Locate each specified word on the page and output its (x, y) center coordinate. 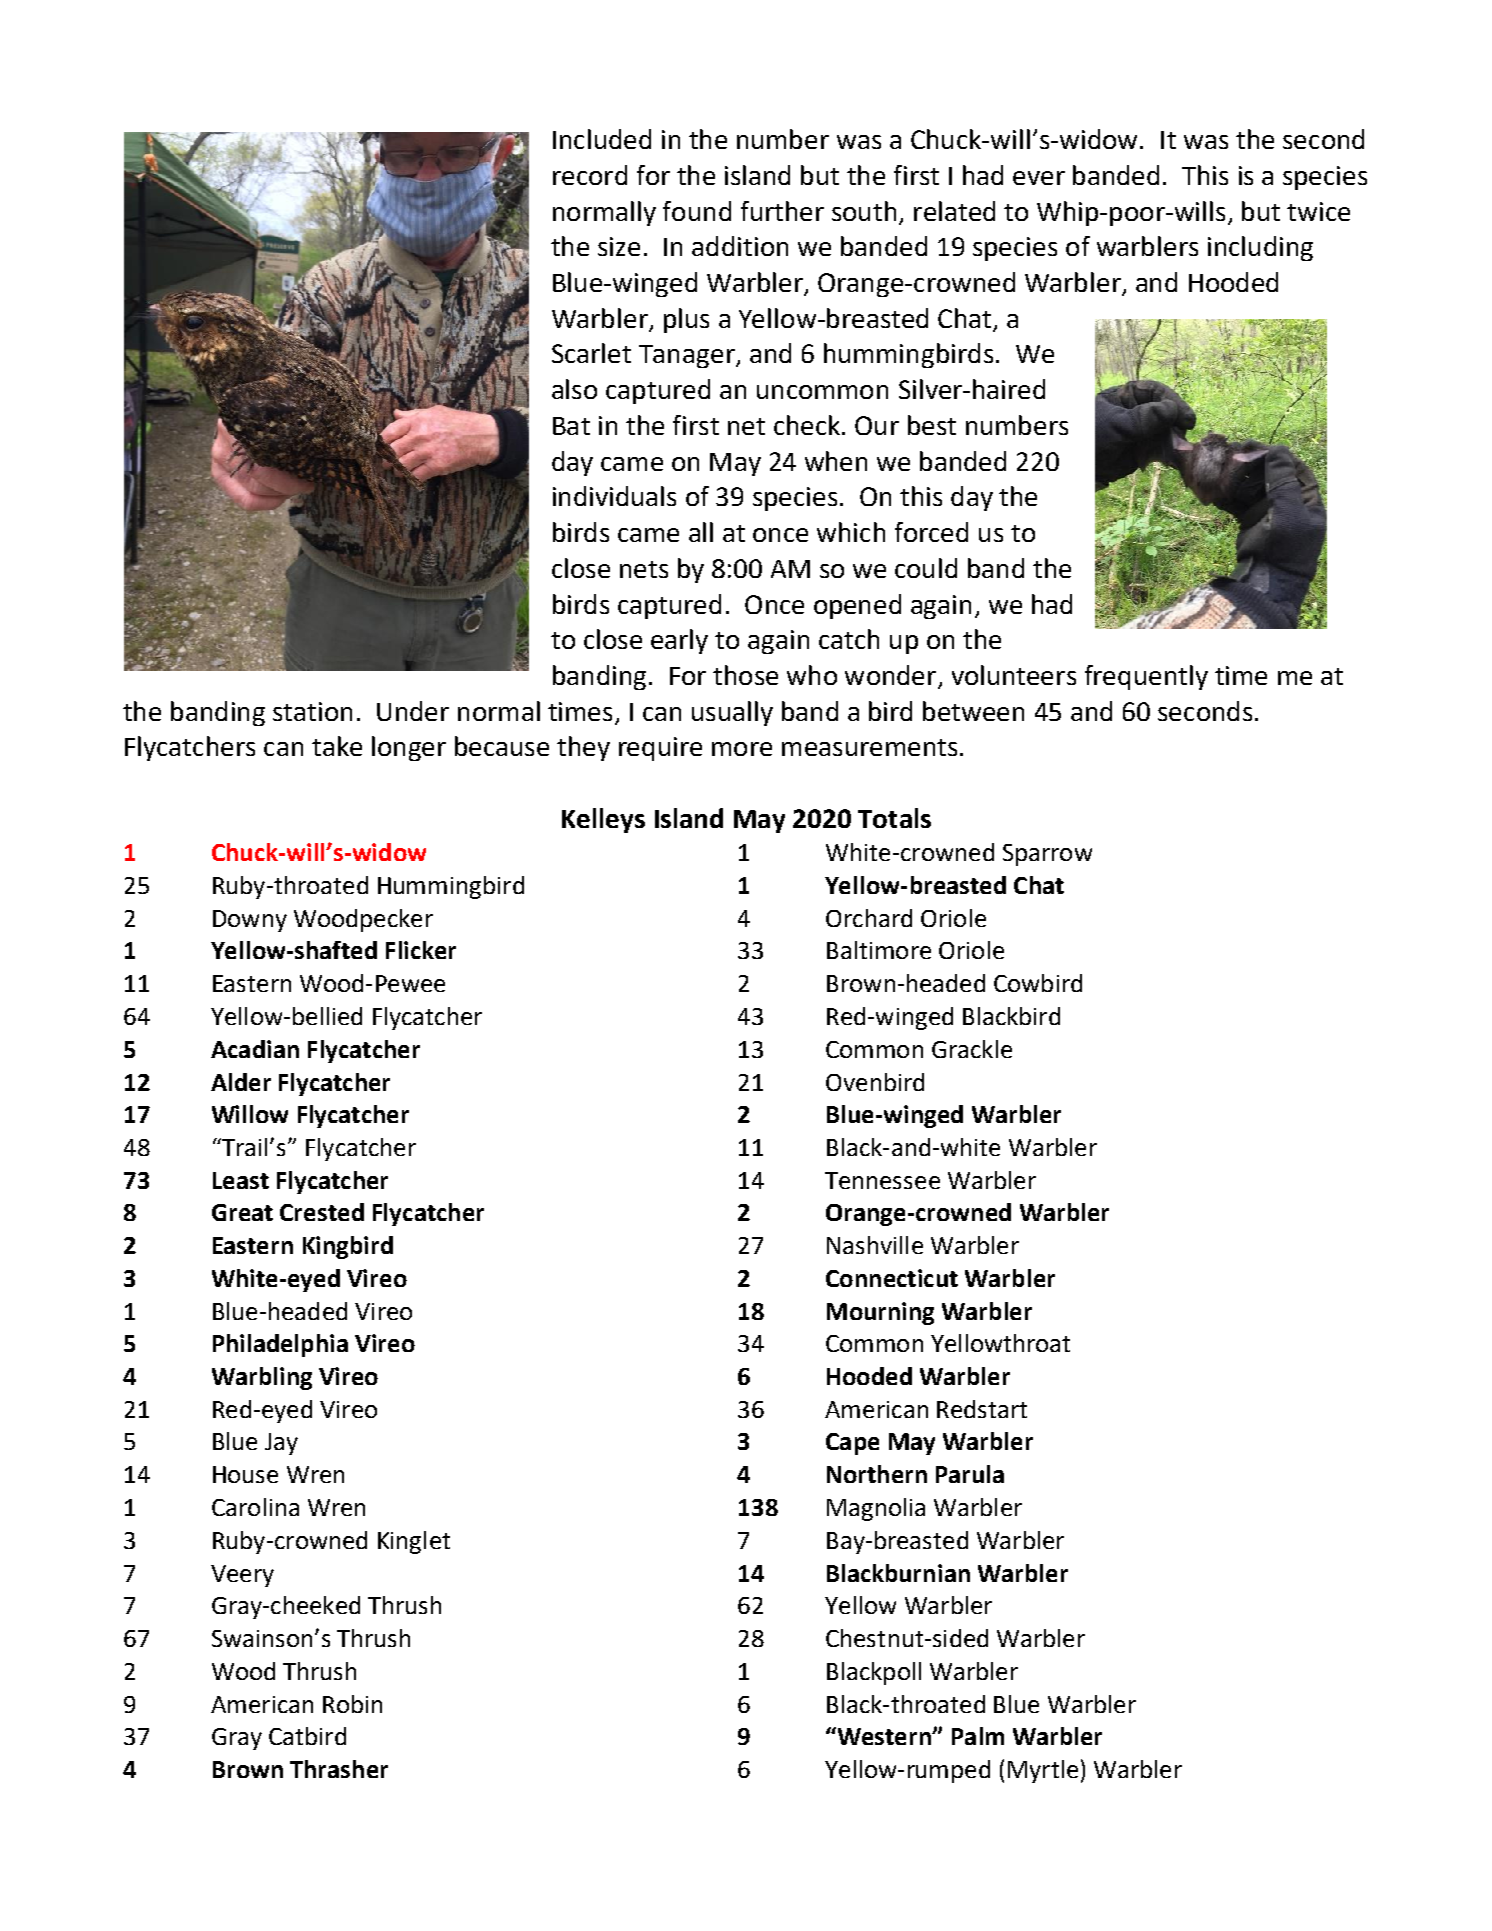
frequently (1146, 677)
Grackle (972, 1049)
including (1260, 248)
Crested (322, 1212)
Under (413, 711)
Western (884, 1736)
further (782, 211)
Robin (352, 1704)
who (812, 675)
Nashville (875, 1245)
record (590, 175)
